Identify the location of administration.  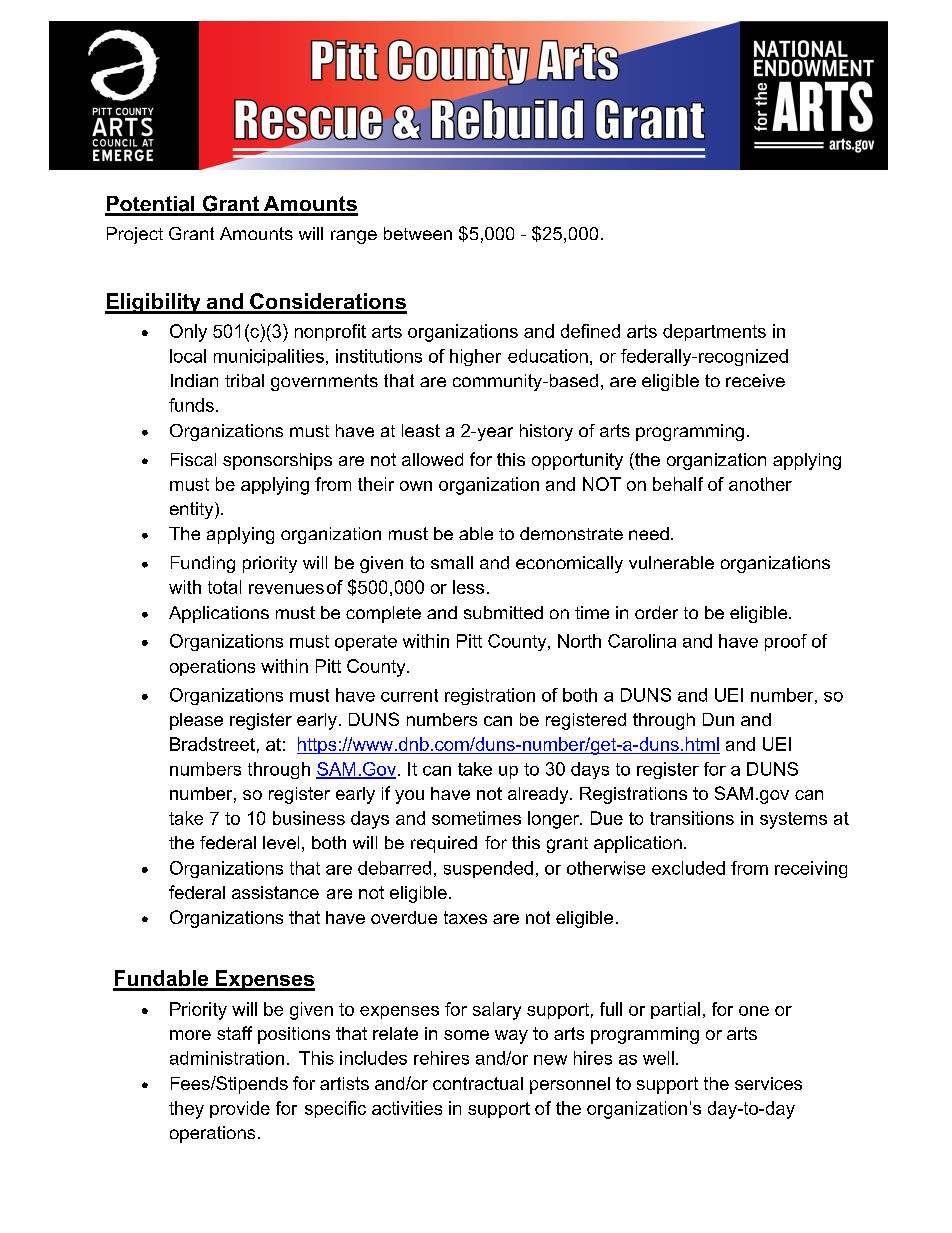
(227, 1058).
